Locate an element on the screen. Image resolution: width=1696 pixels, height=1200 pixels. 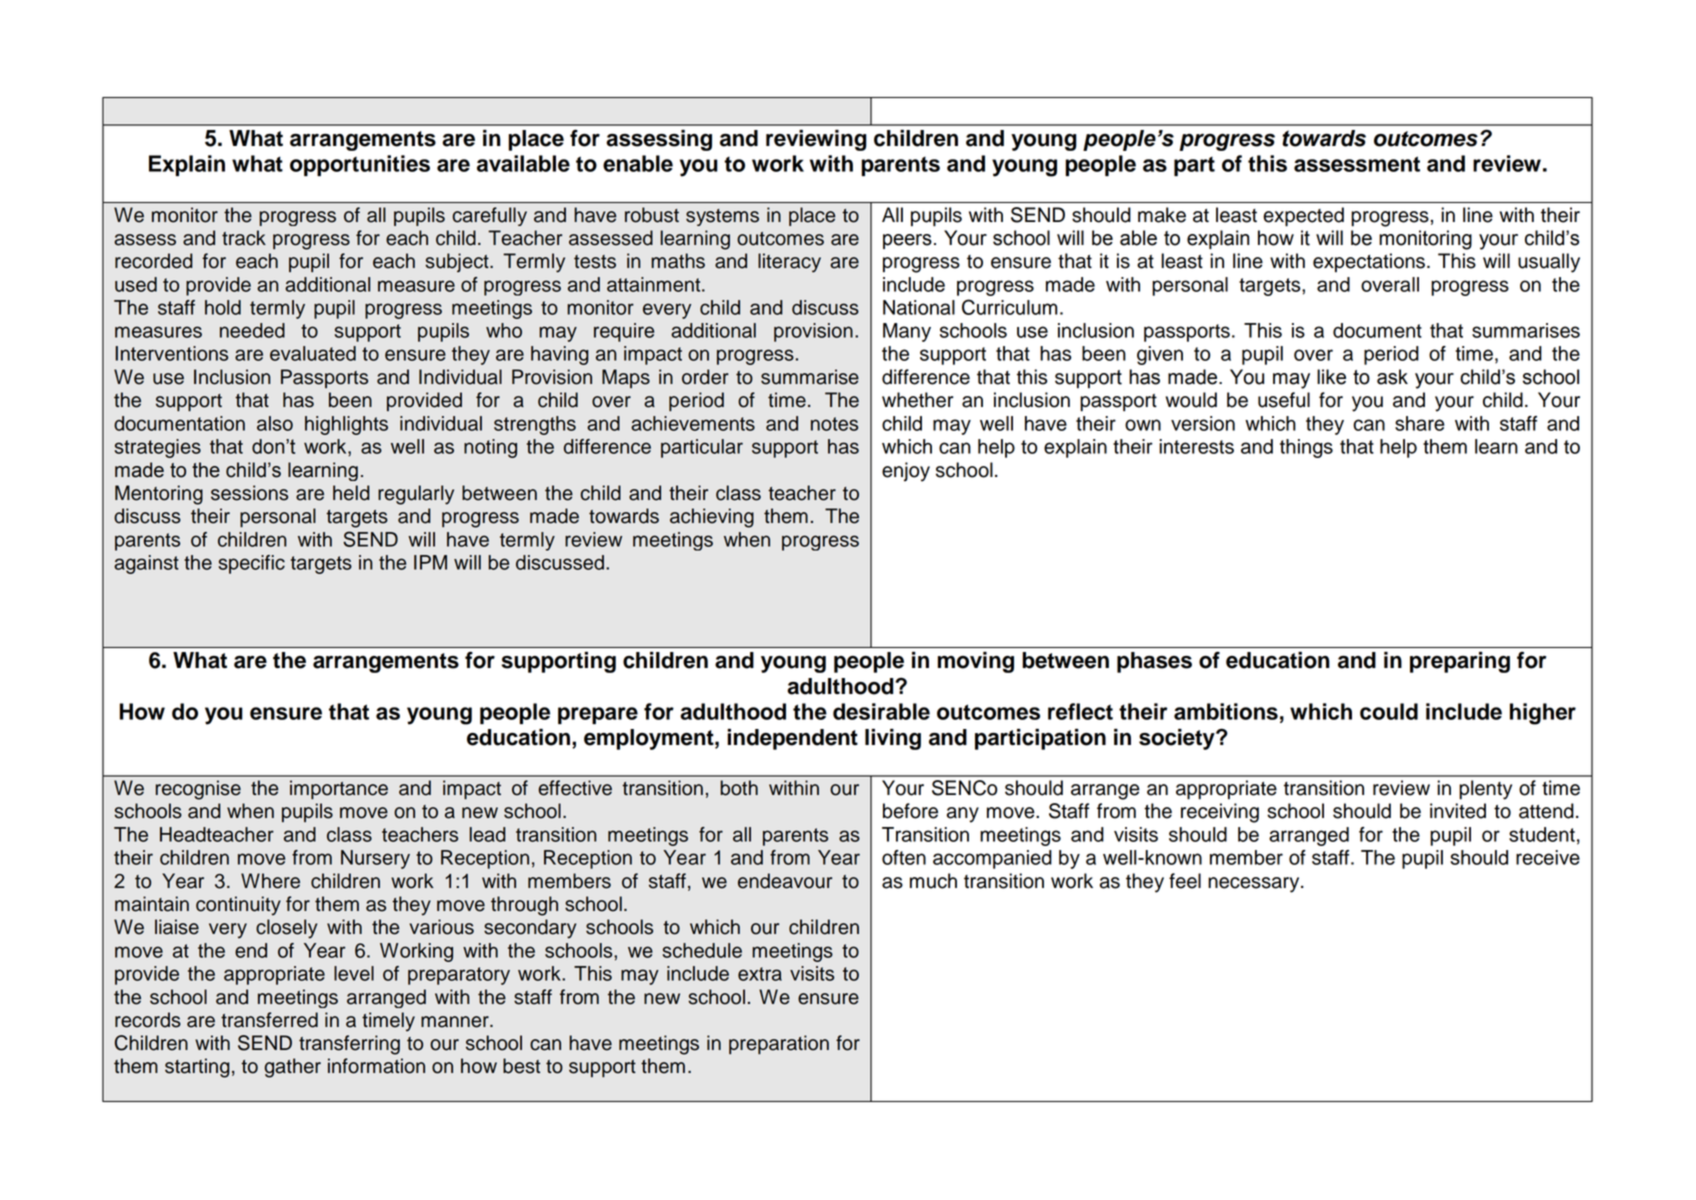
expected is located at coordinates (1303, 217).
